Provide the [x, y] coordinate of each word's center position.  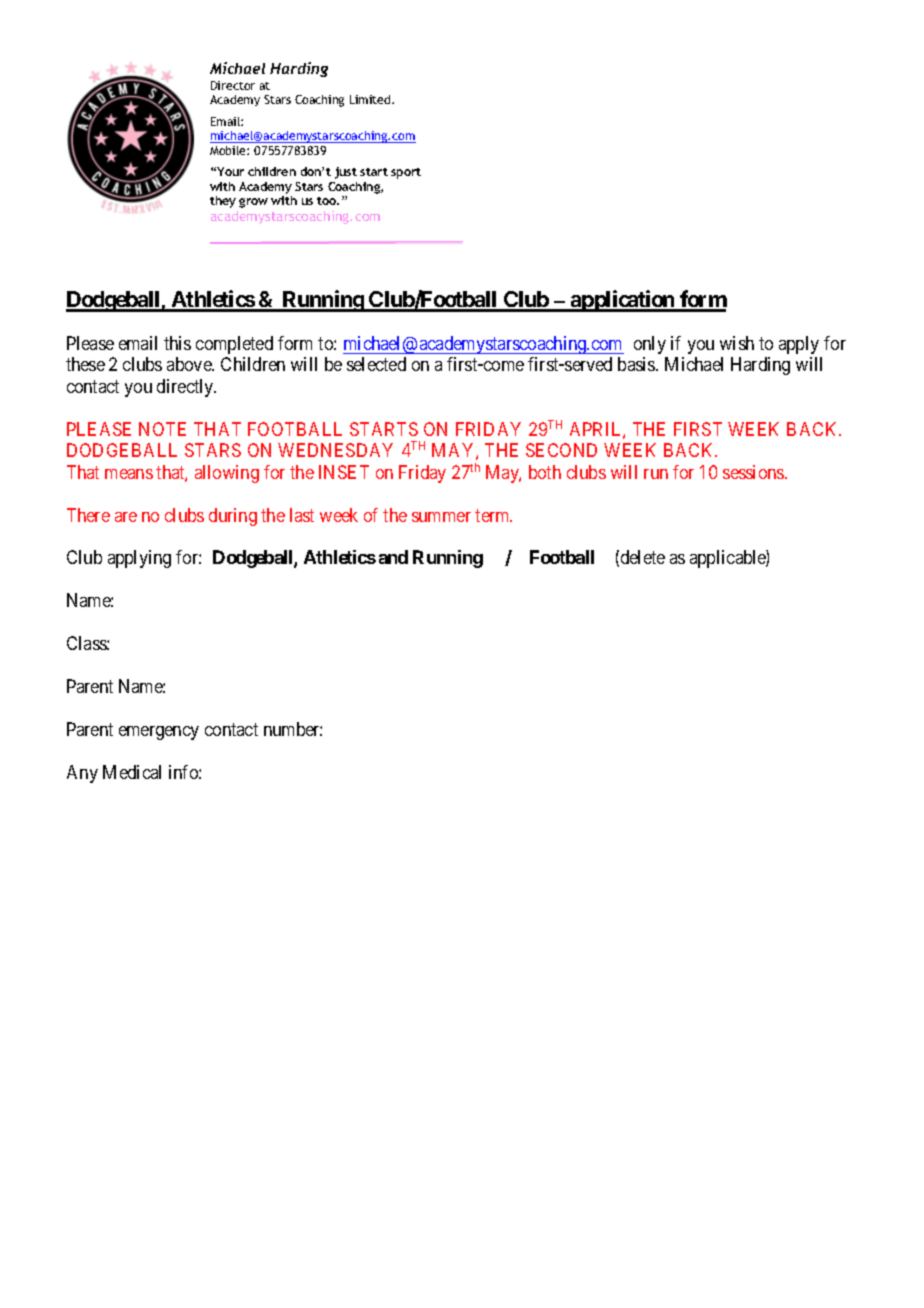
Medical [132, 772]
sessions [754, 472]
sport [406, 173]
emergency [159, 733]
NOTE [162, 429]
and [393, 557]
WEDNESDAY [335, 450]
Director [233, 85]
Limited [371, 99]
